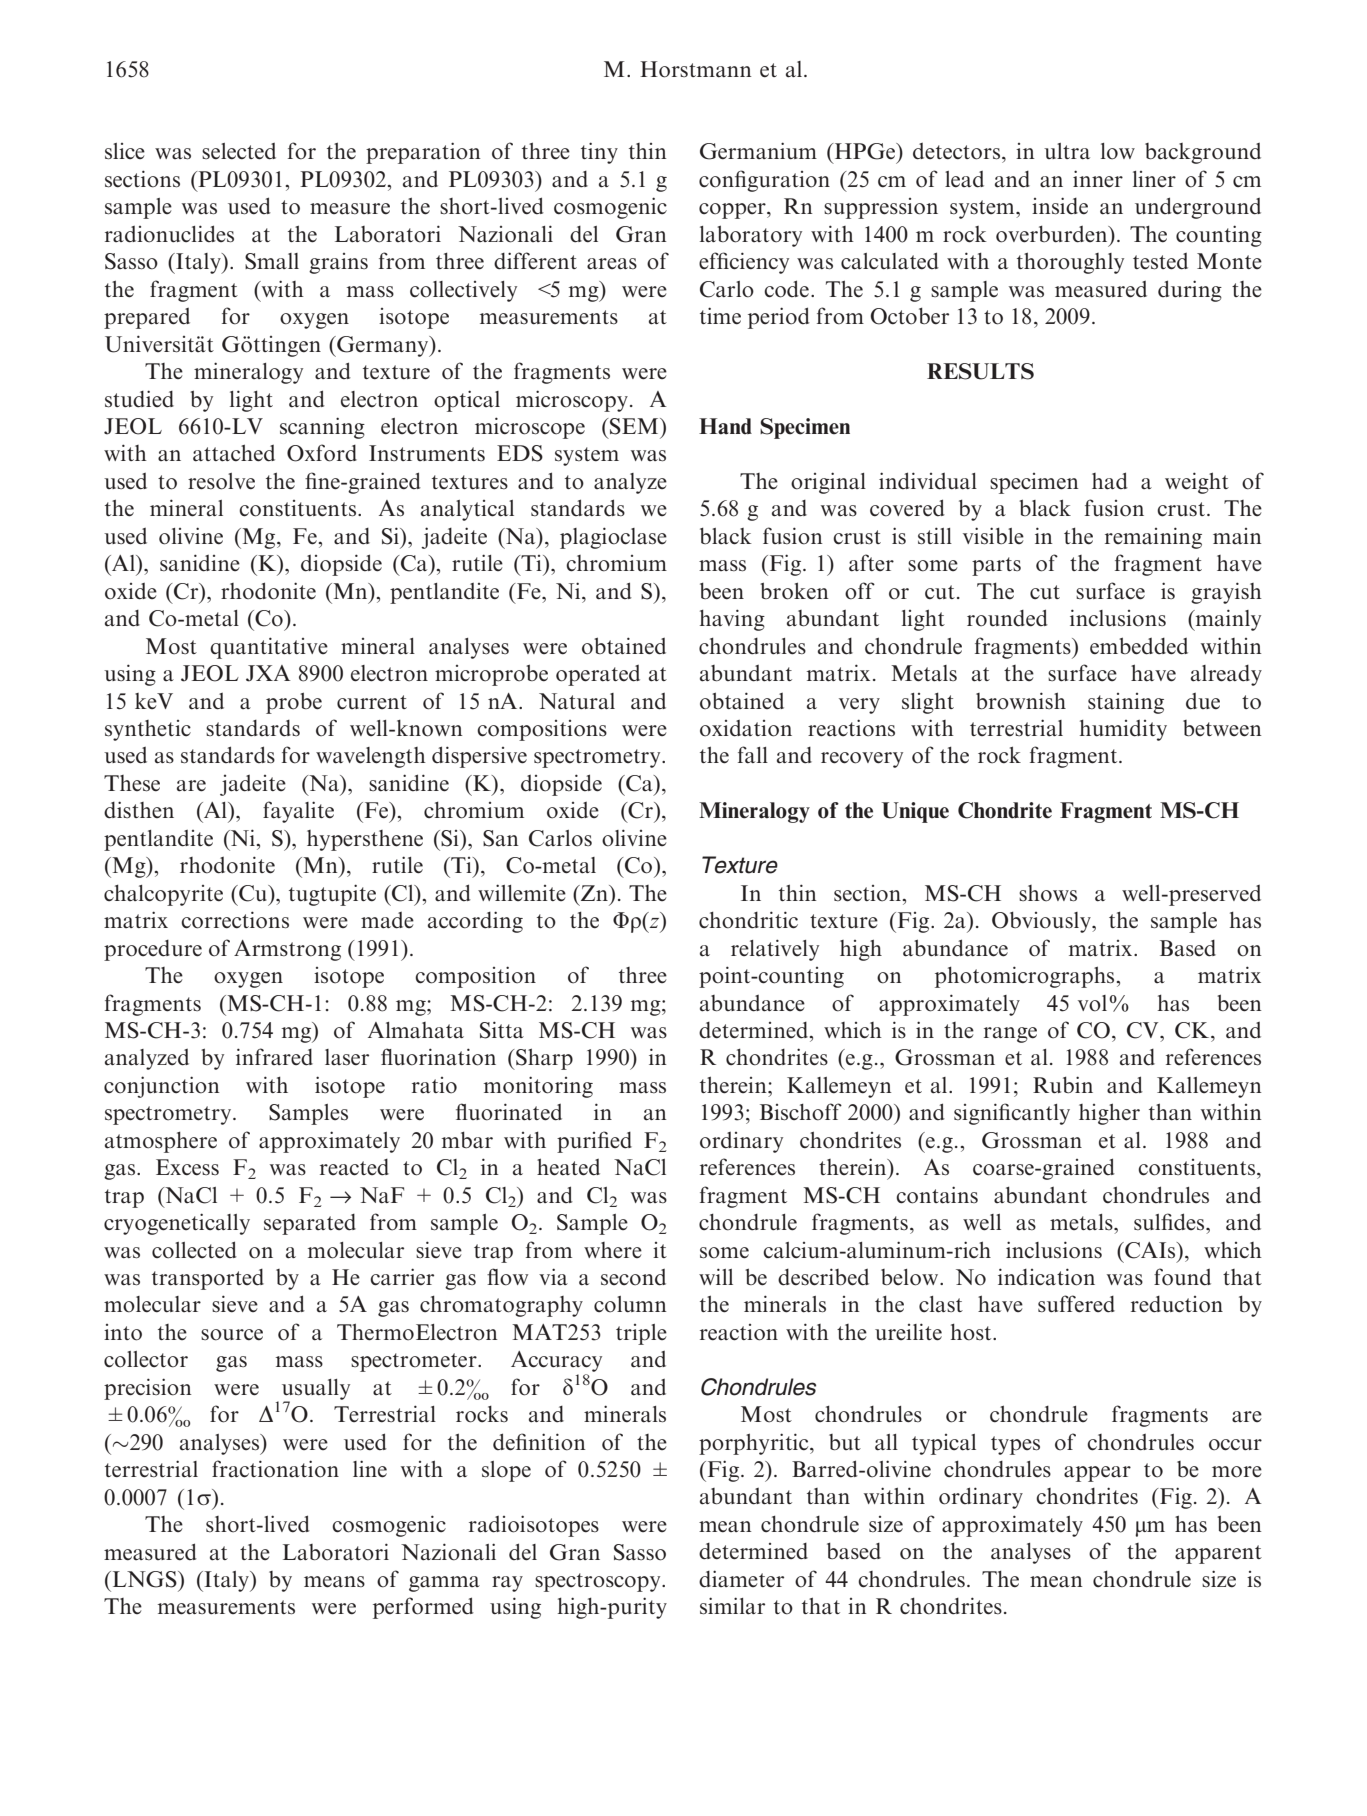  I want to click on infrared, so click(274, 1057).
